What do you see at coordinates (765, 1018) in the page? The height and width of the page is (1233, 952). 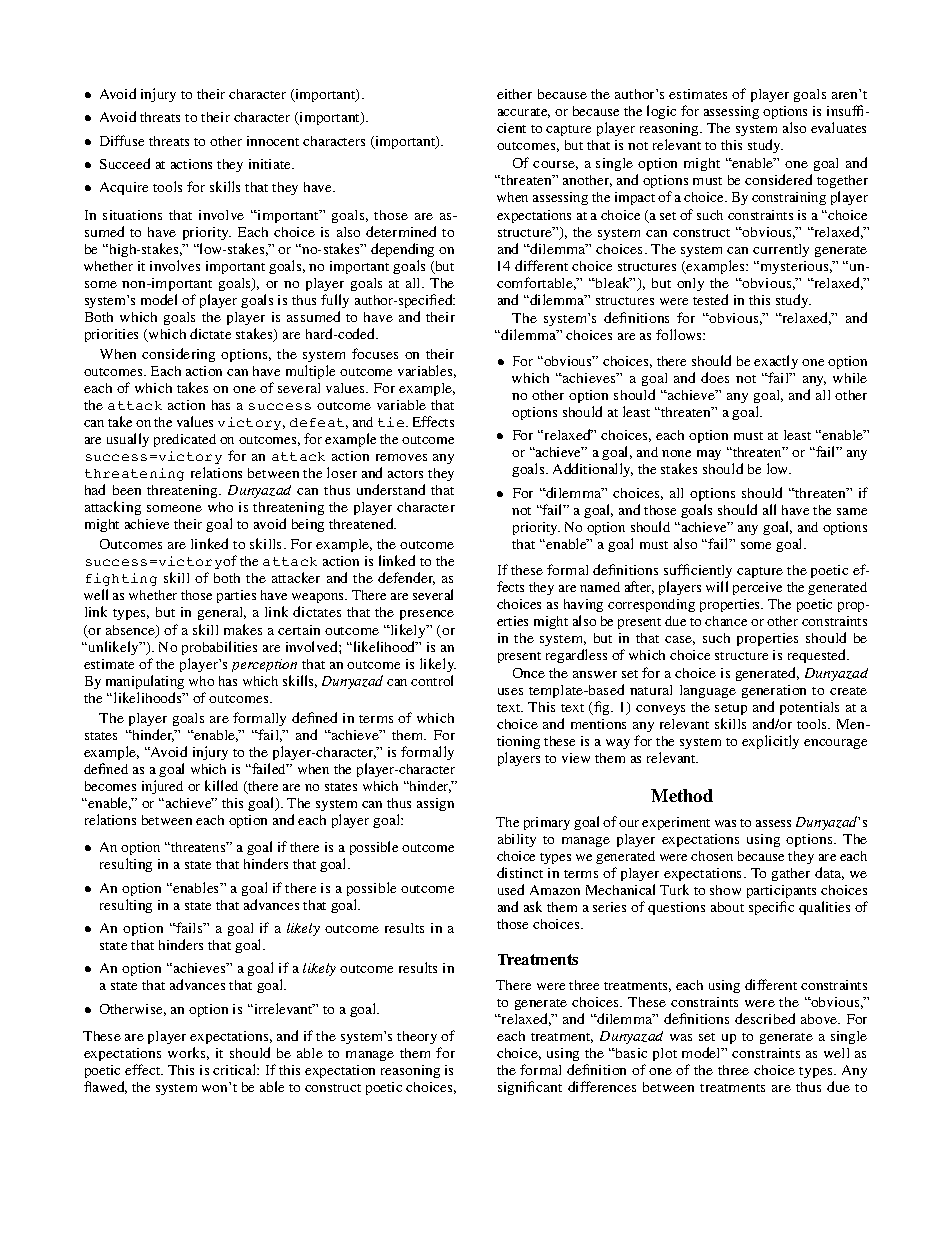 I see `described` at bounding box center [765, 1018].
